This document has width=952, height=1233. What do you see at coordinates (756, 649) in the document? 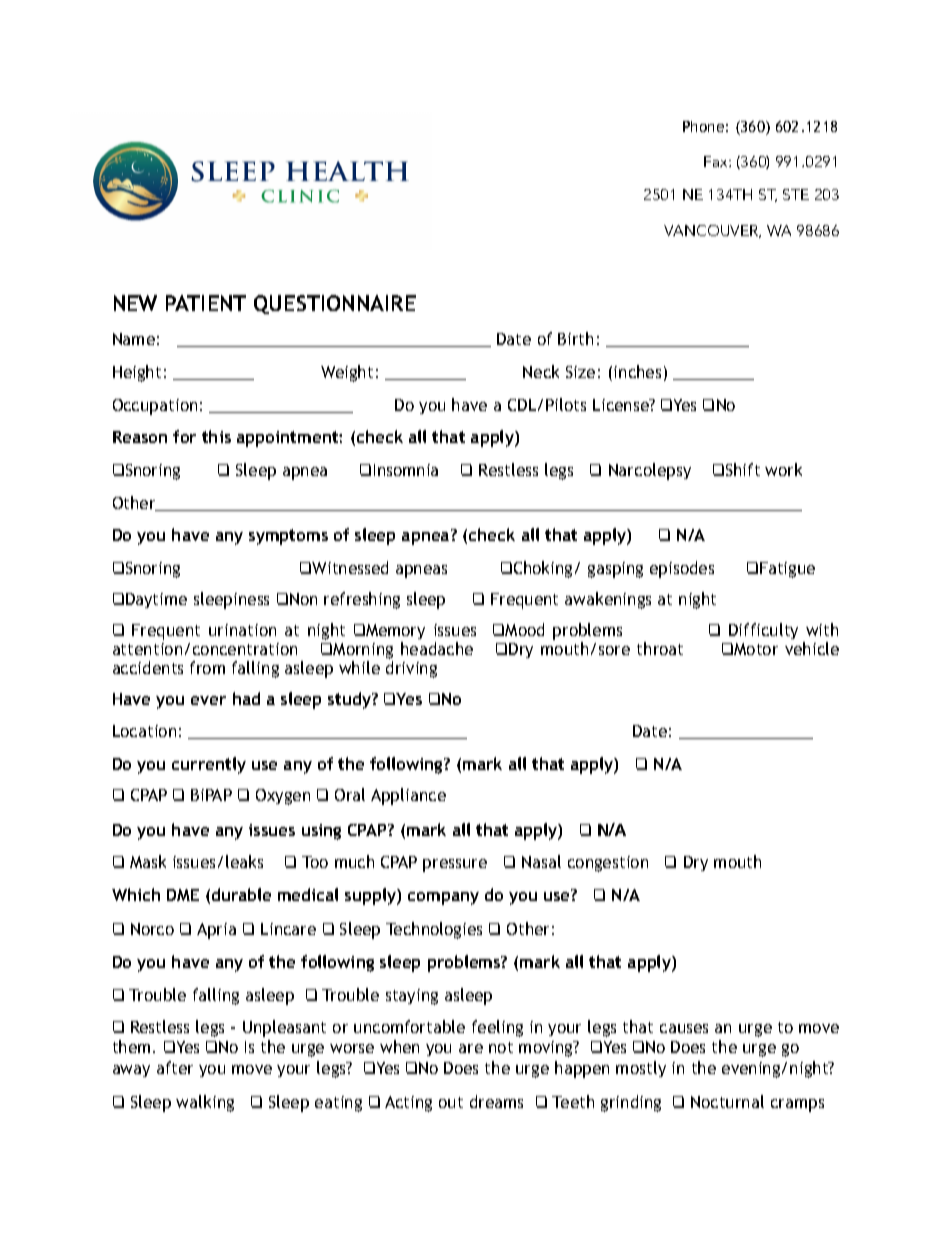
I see `Motor` at bounding box center [756, 649].
